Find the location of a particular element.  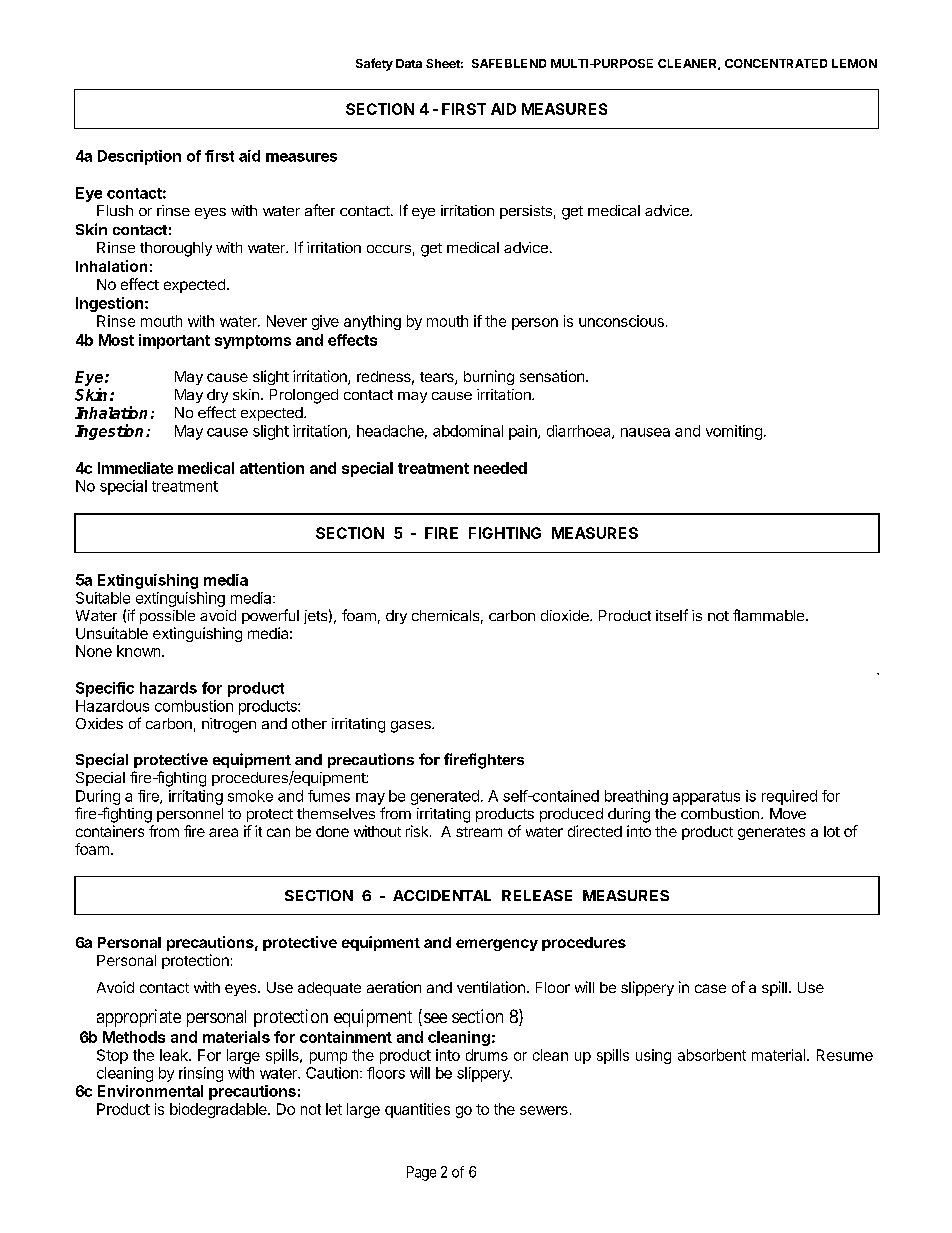

possible is located at coordinates (167, 617).
